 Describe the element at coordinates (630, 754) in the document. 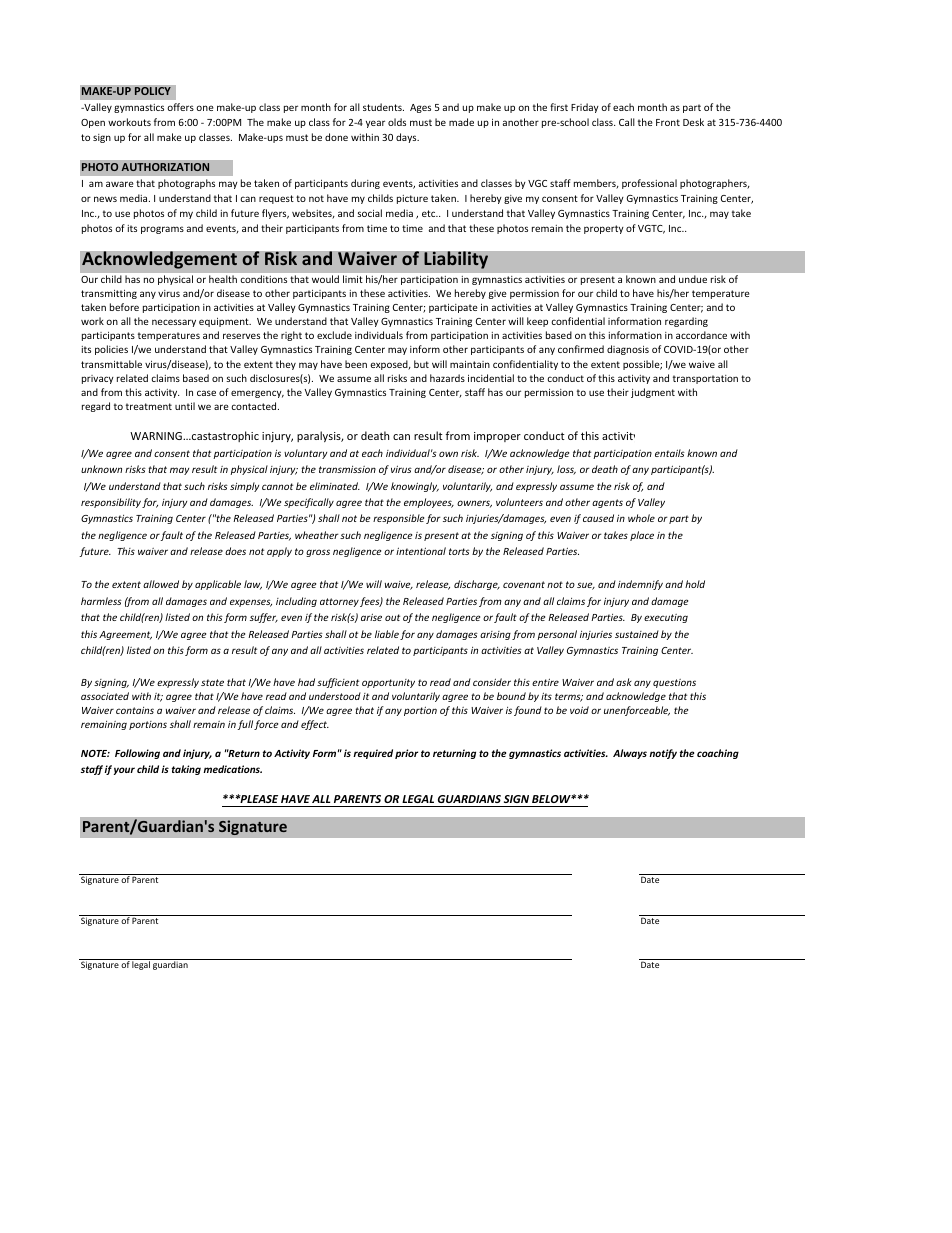

I see `Always` at that location.
